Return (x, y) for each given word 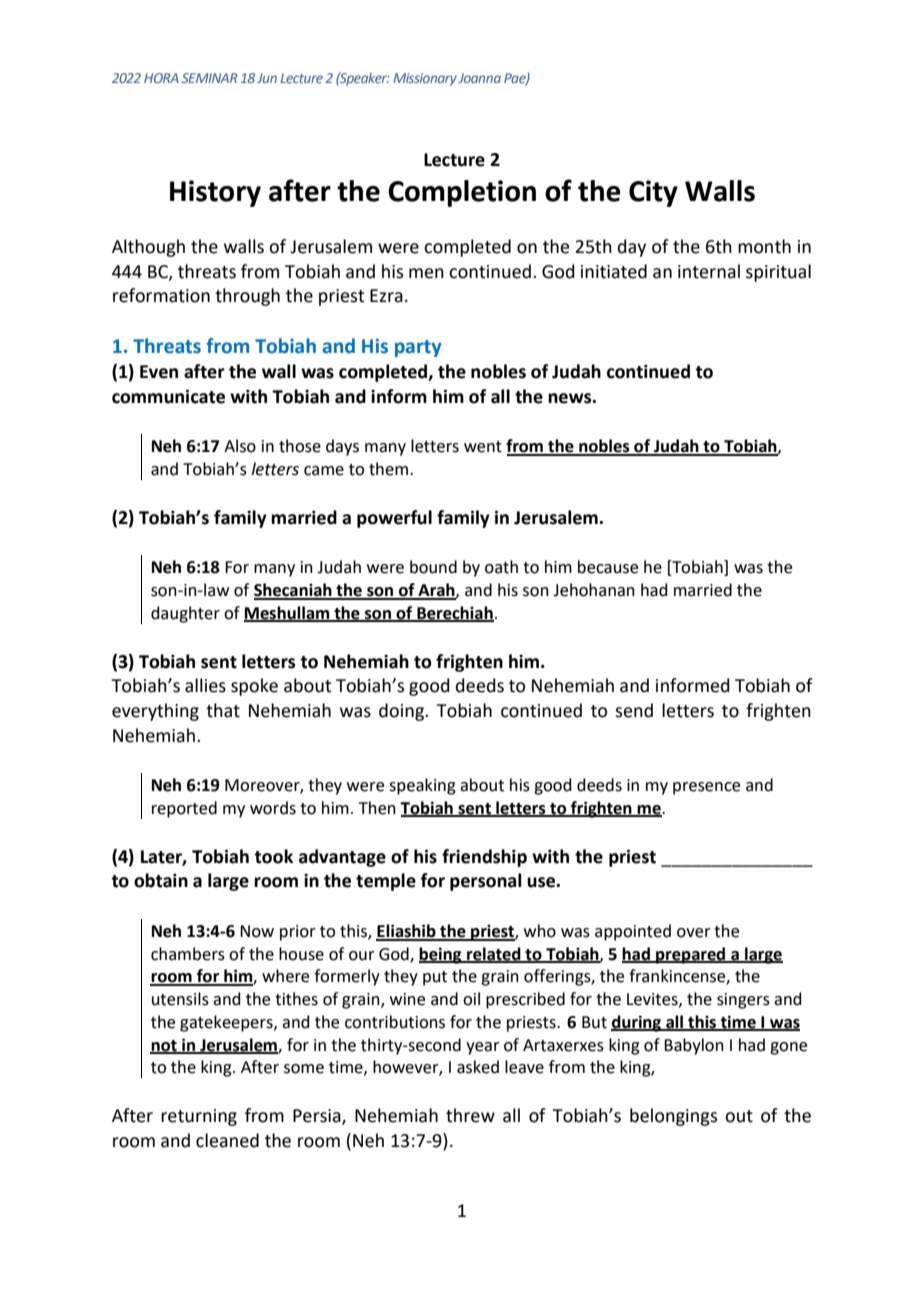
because (608, 567)
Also (240, 446)
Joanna (479, 78)
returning (199, 1117)
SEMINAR (210, 78)
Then (377, 808)
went (483, 447)
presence (706, 788)
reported (184, 809)
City (653, 193)
